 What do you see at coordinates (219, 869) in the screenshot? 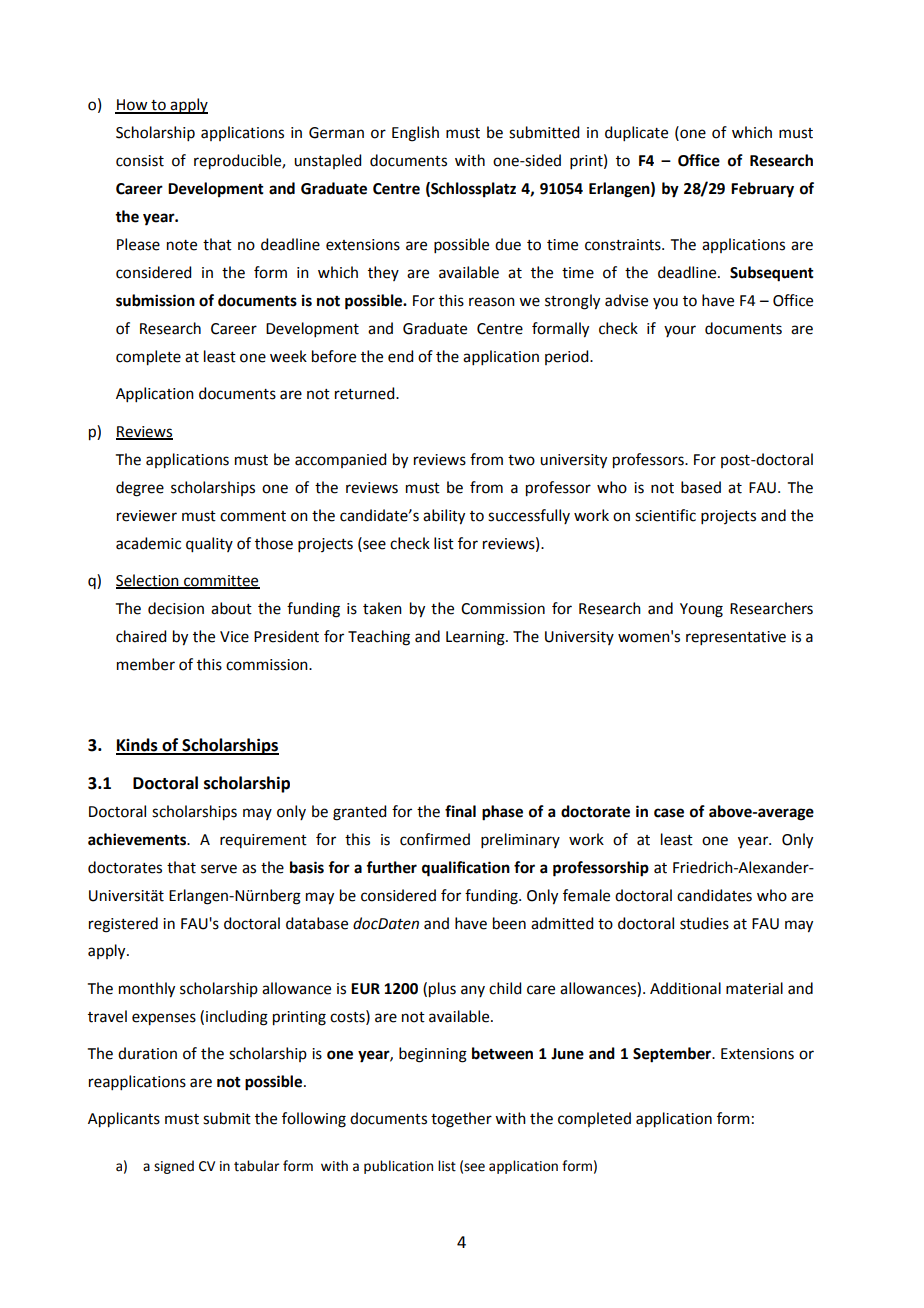
I see `serve` at bounding box center [219, 869].
